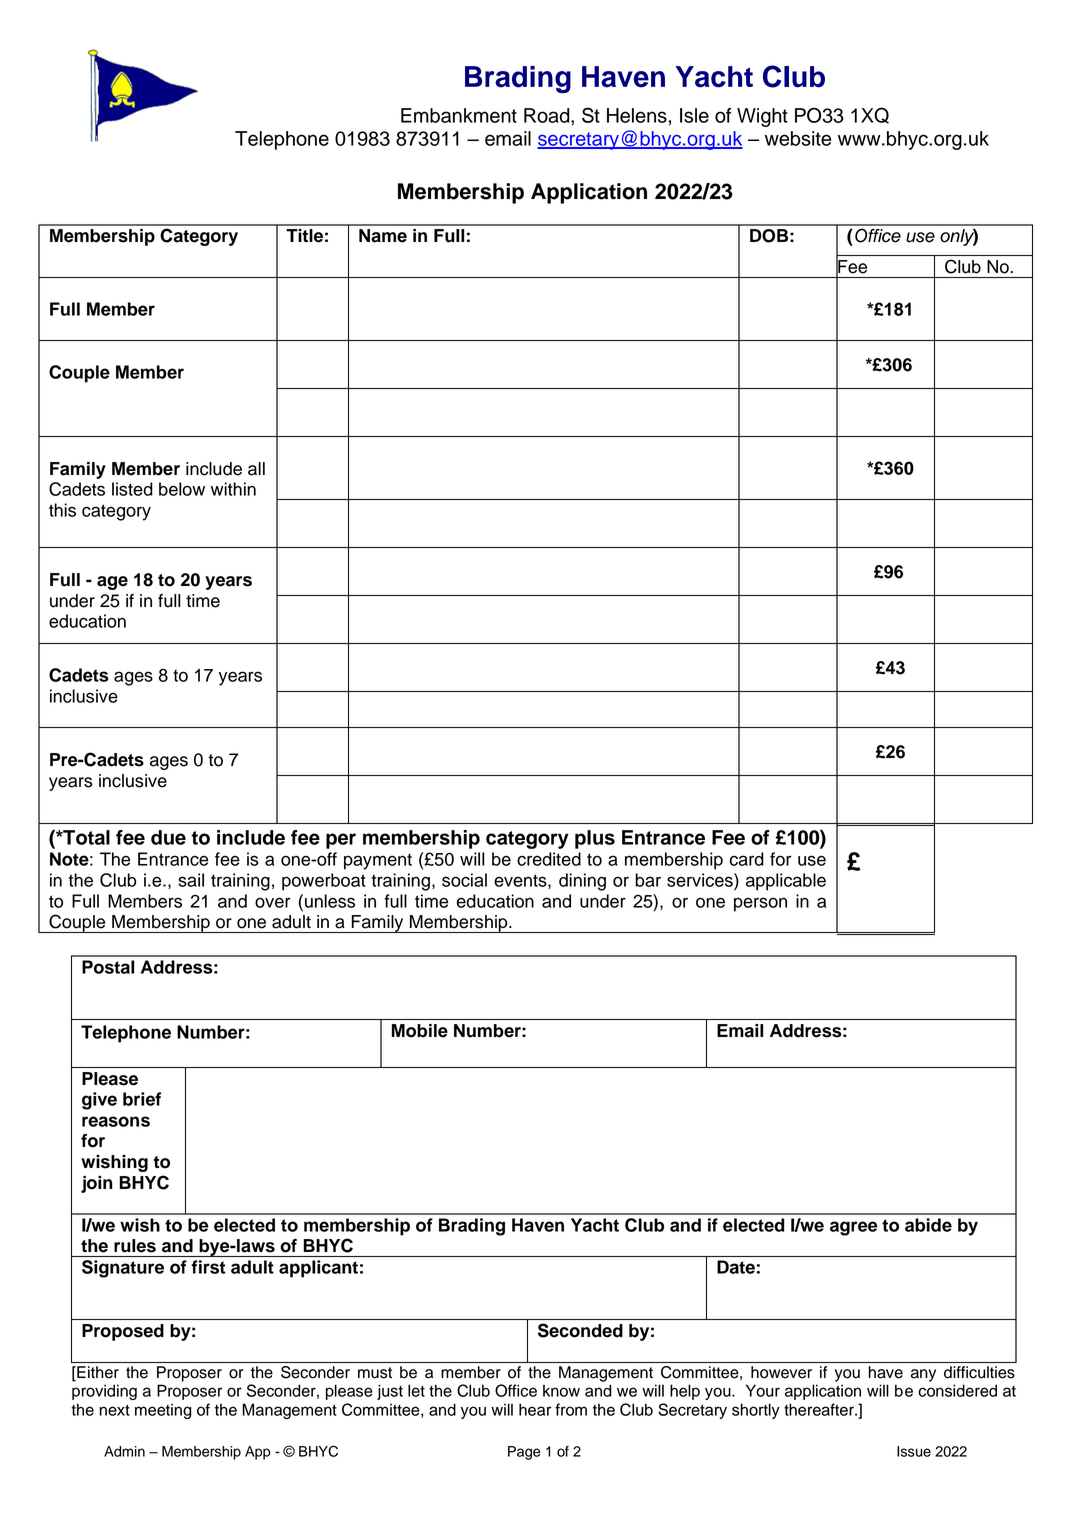 The height and width of the screenshot is (1523, 1077). I want to click on below, so click(182, 489).
